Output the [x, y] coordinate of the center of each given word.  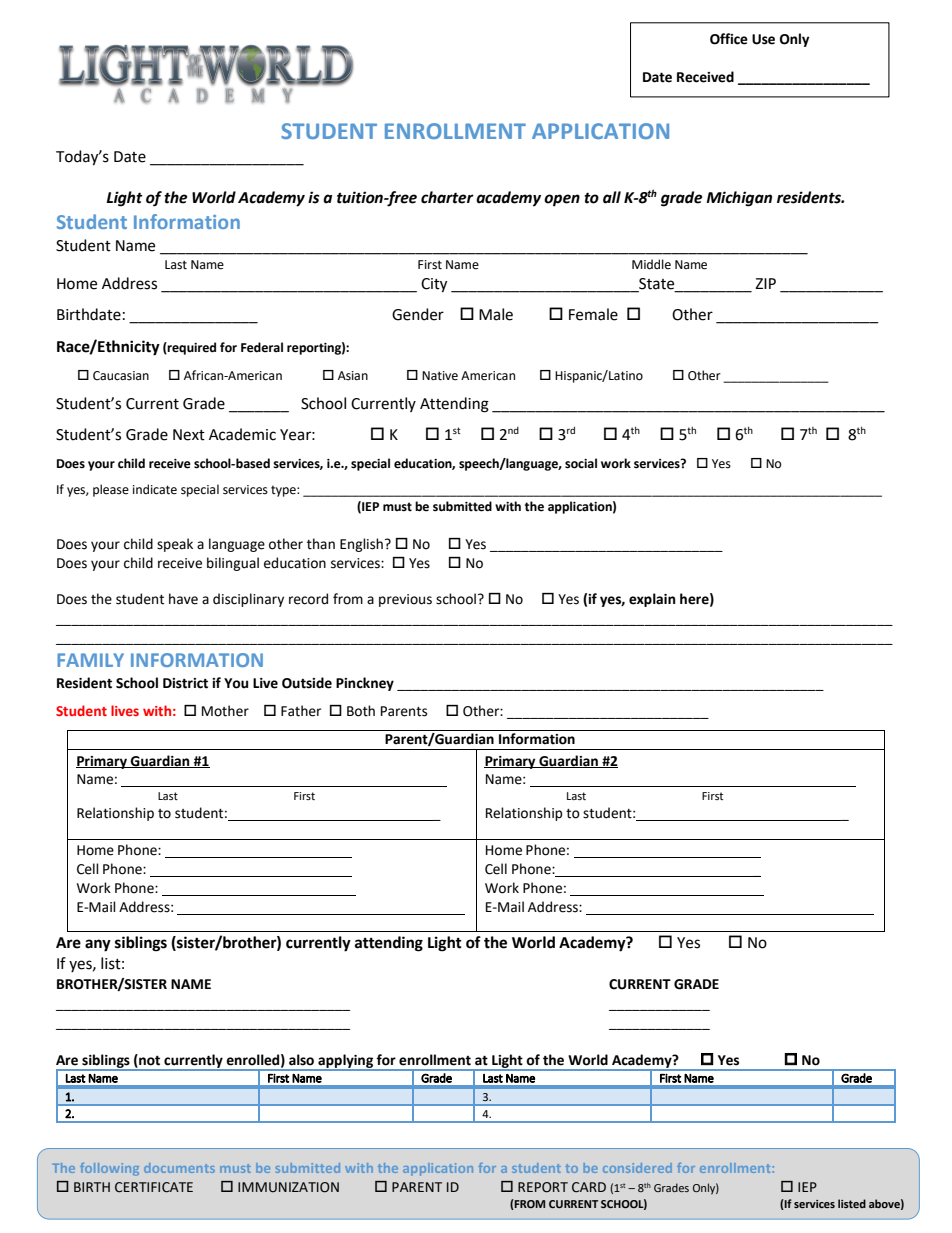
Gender [418, 314]
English [361, 545]
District [185, 683]
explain [652, 600]
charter [447, 197]
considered [637, 1168]
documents [179, 1168]
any [98, 945]
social [581, 463]
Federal [262, 347]
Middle [651, 264]
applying [346, 1062]
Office [729, 39]
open [562, 200]
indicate [155, 489]
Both [361, 711]
